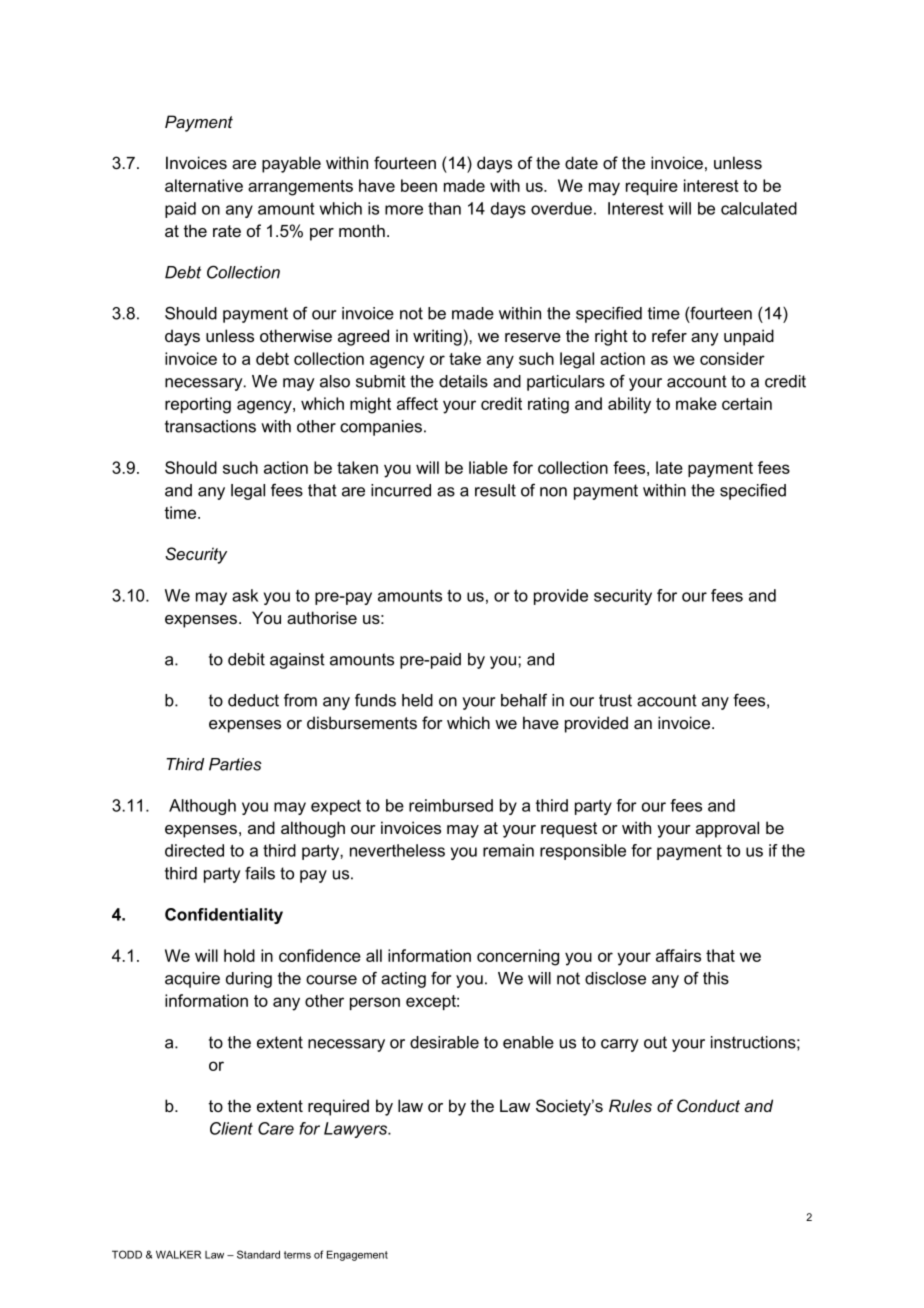 The image size is (924, 1308). What do you see at coordinates (708, 1105) in the screenshot?
I see `Conduct` at bounding box center [708, 1105].
